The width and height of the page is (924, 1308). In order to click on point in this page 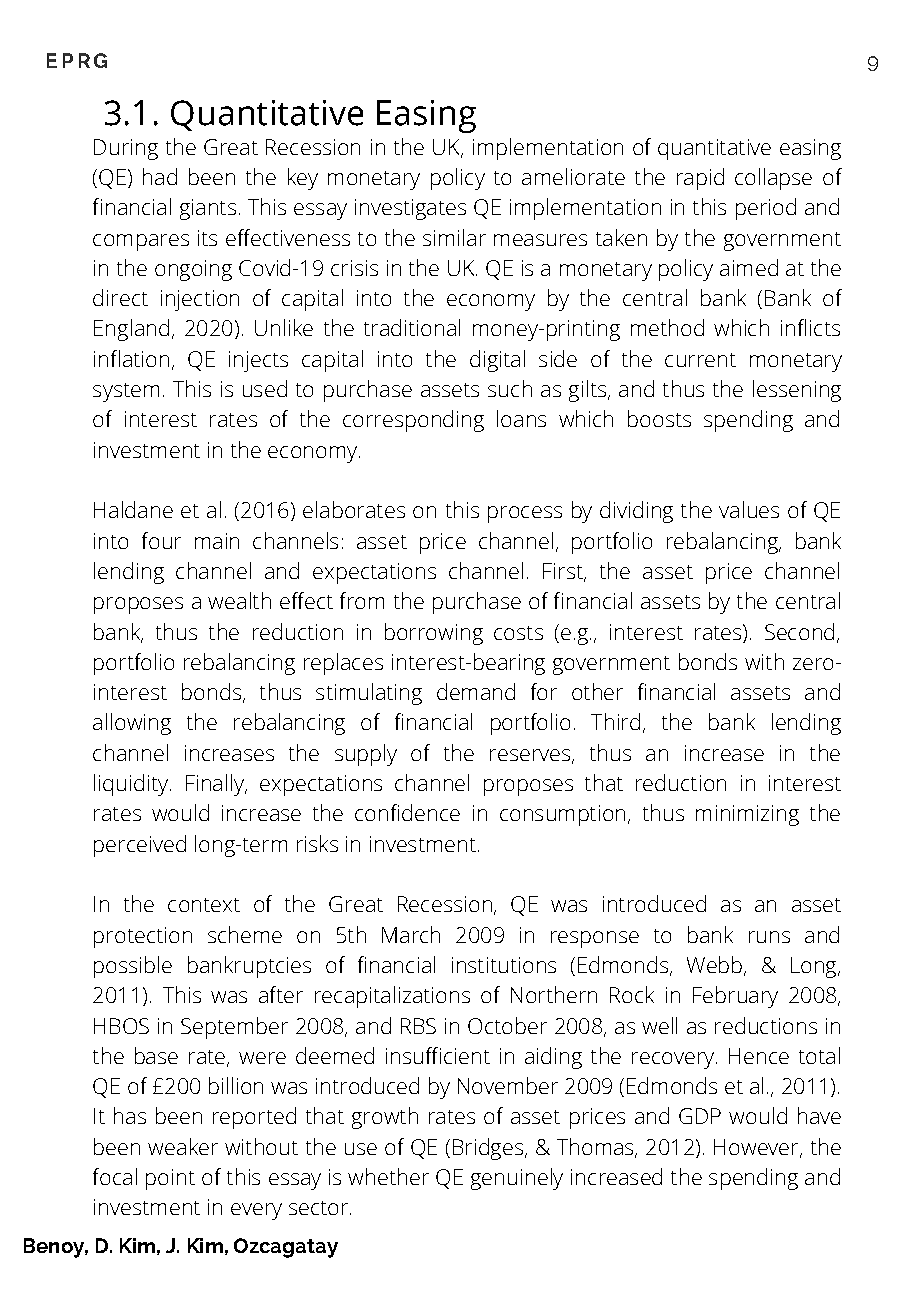, I will do `click(170, 1179)`.
